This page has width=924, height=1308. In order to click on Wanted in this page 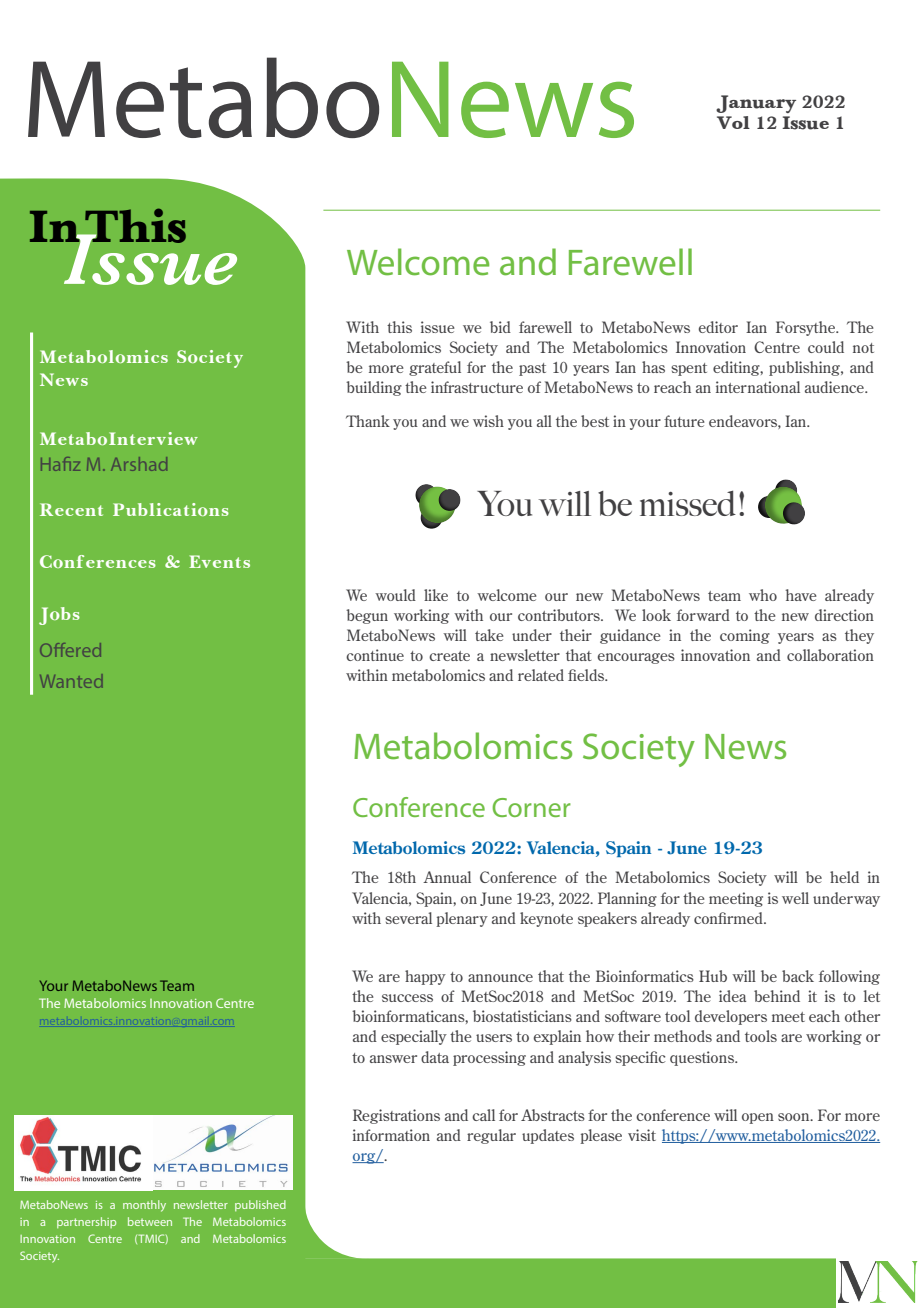, I will do `click(71, 681)`.
